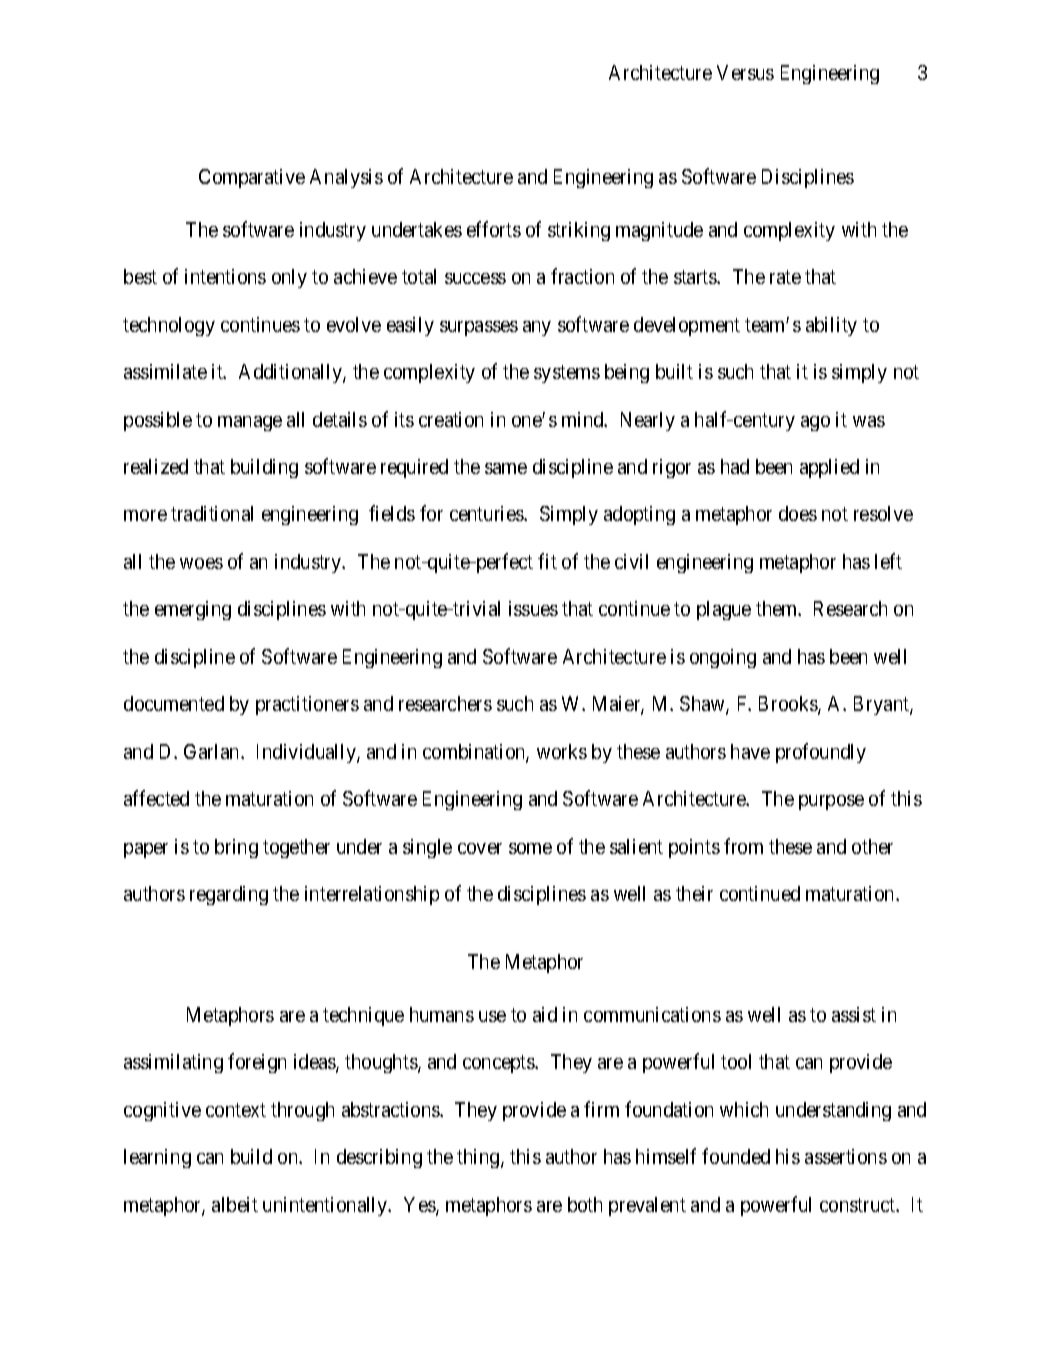  What do you see at coordinates (235, 1204) in the screenshot?
I see `albeit` at bounding box center [235, 1204].
